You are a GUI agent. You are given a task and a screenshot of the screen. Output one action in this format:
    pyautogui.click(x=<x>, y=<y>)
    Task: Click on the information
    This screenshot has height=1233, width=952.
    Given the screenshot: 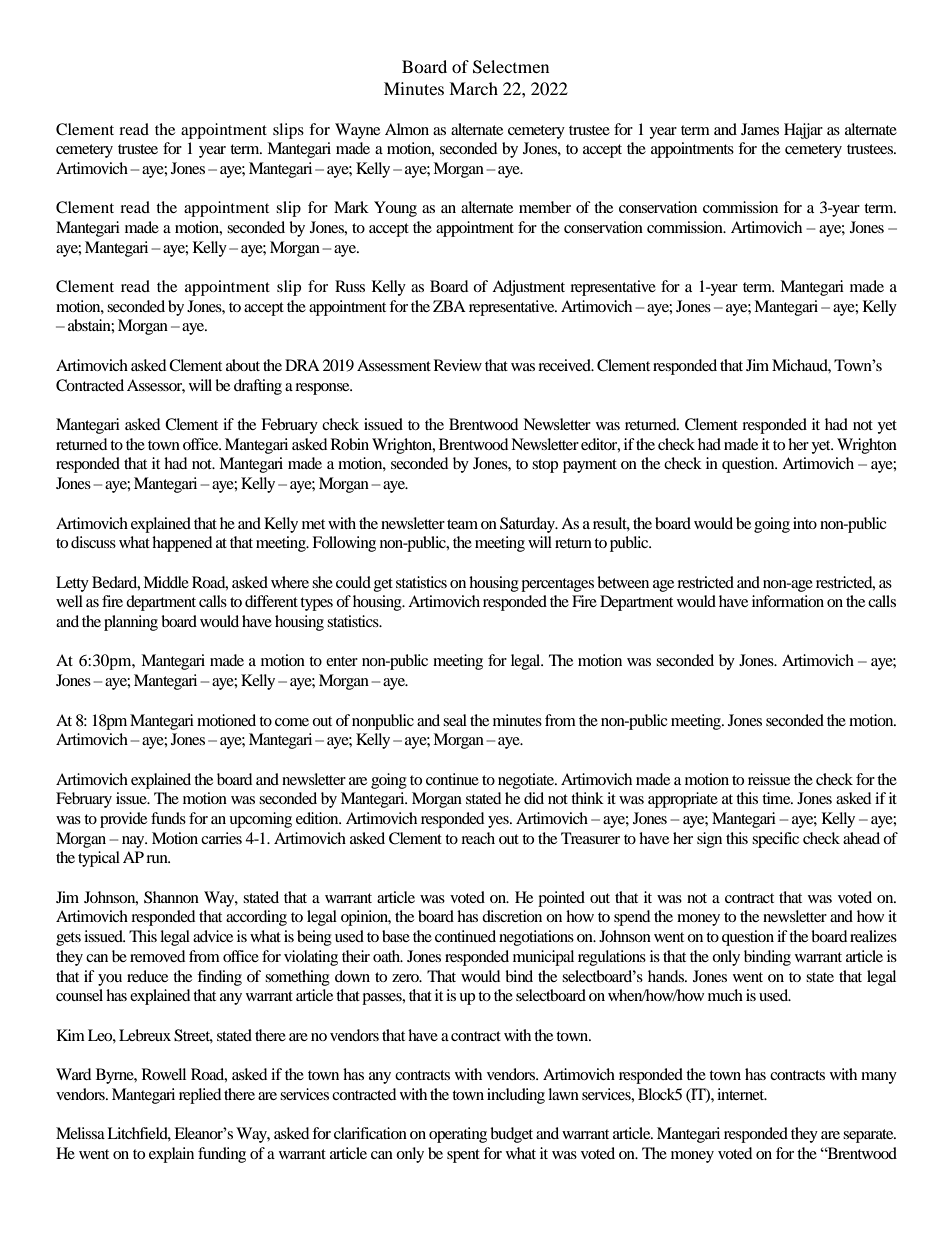 What is the action you would take?
    pyautogui.click(x=788, y=601)
